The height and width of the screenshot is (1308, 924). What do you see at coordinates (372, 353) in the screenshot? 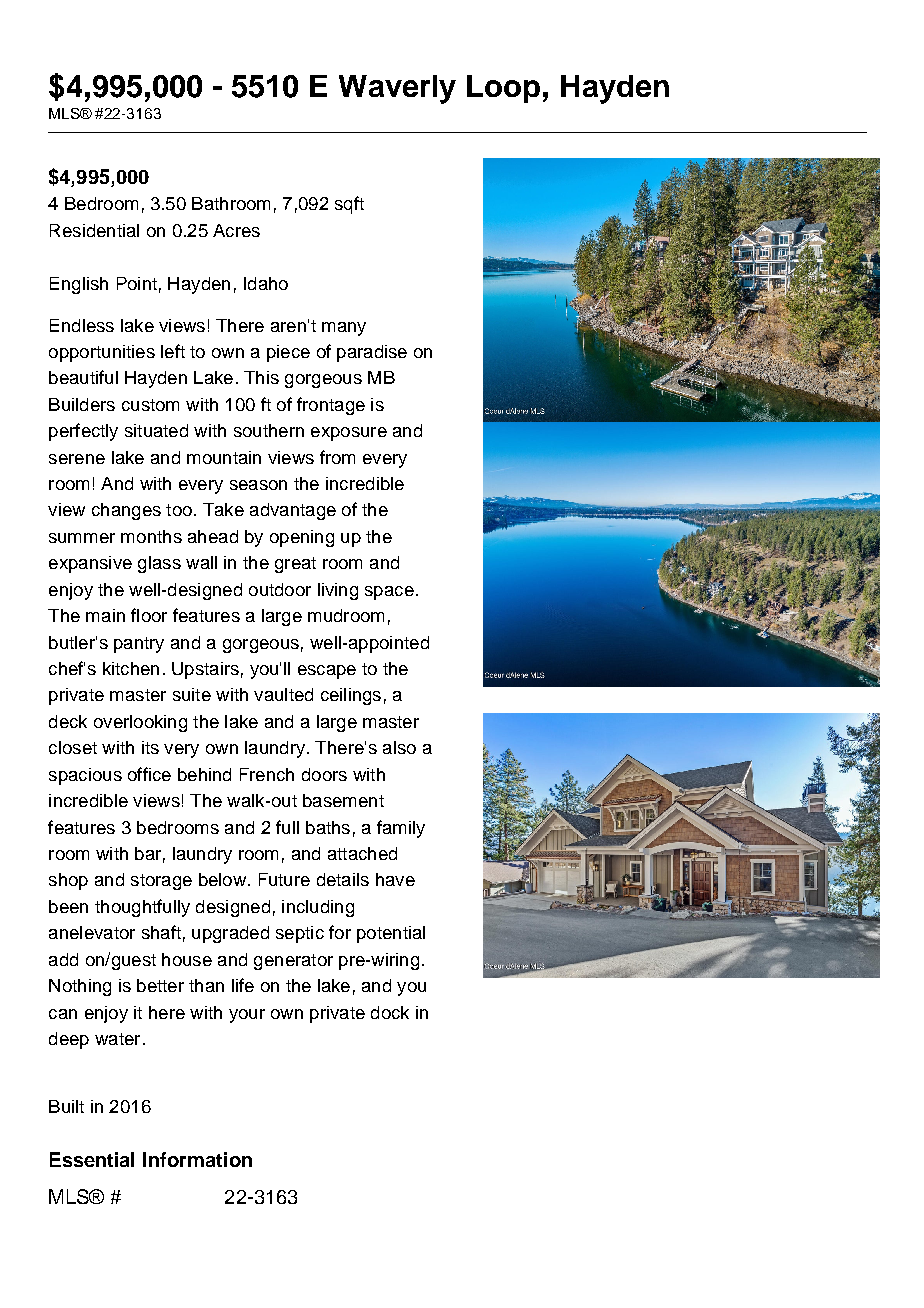
I see `paradise` at bounding box center [372, 353].
